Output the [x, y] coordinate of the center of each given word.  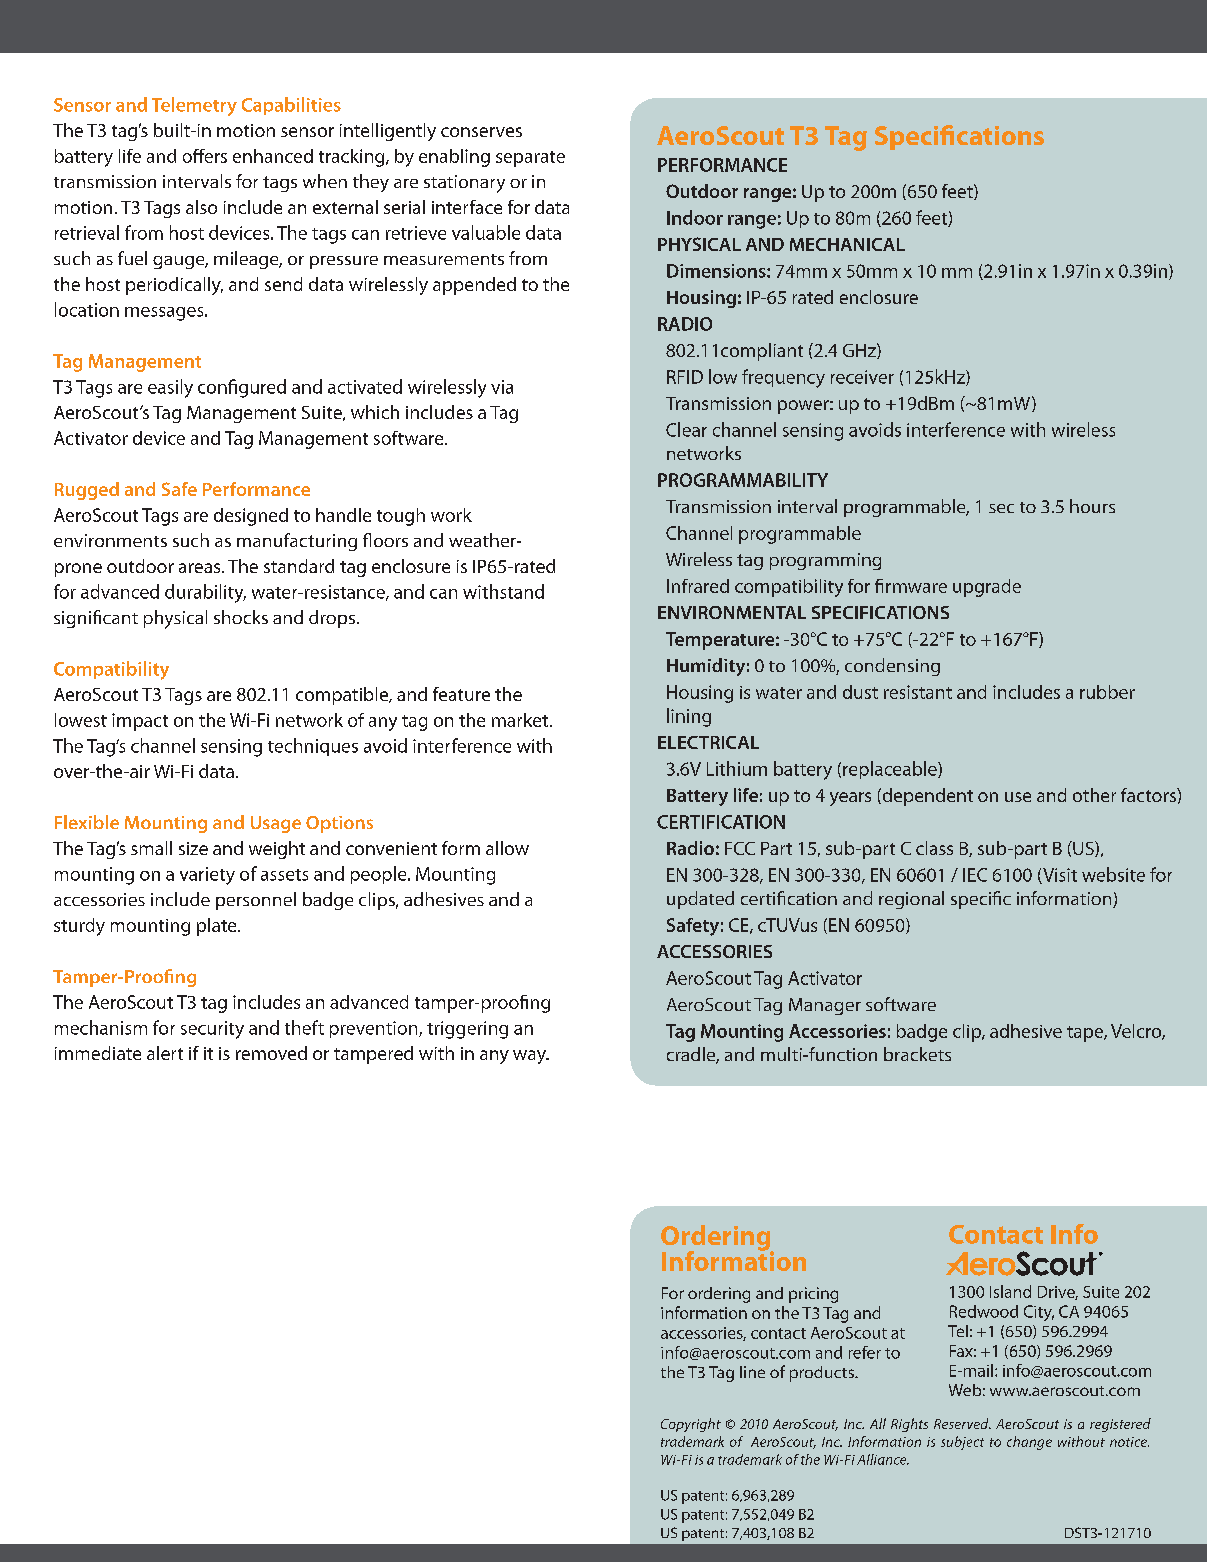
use [1018, 797]
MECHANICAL [847, 244]
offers [205, 156]
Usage [276, 824]
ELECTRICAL [708, 742]
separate [530, 159]
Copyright [691, 1425]
